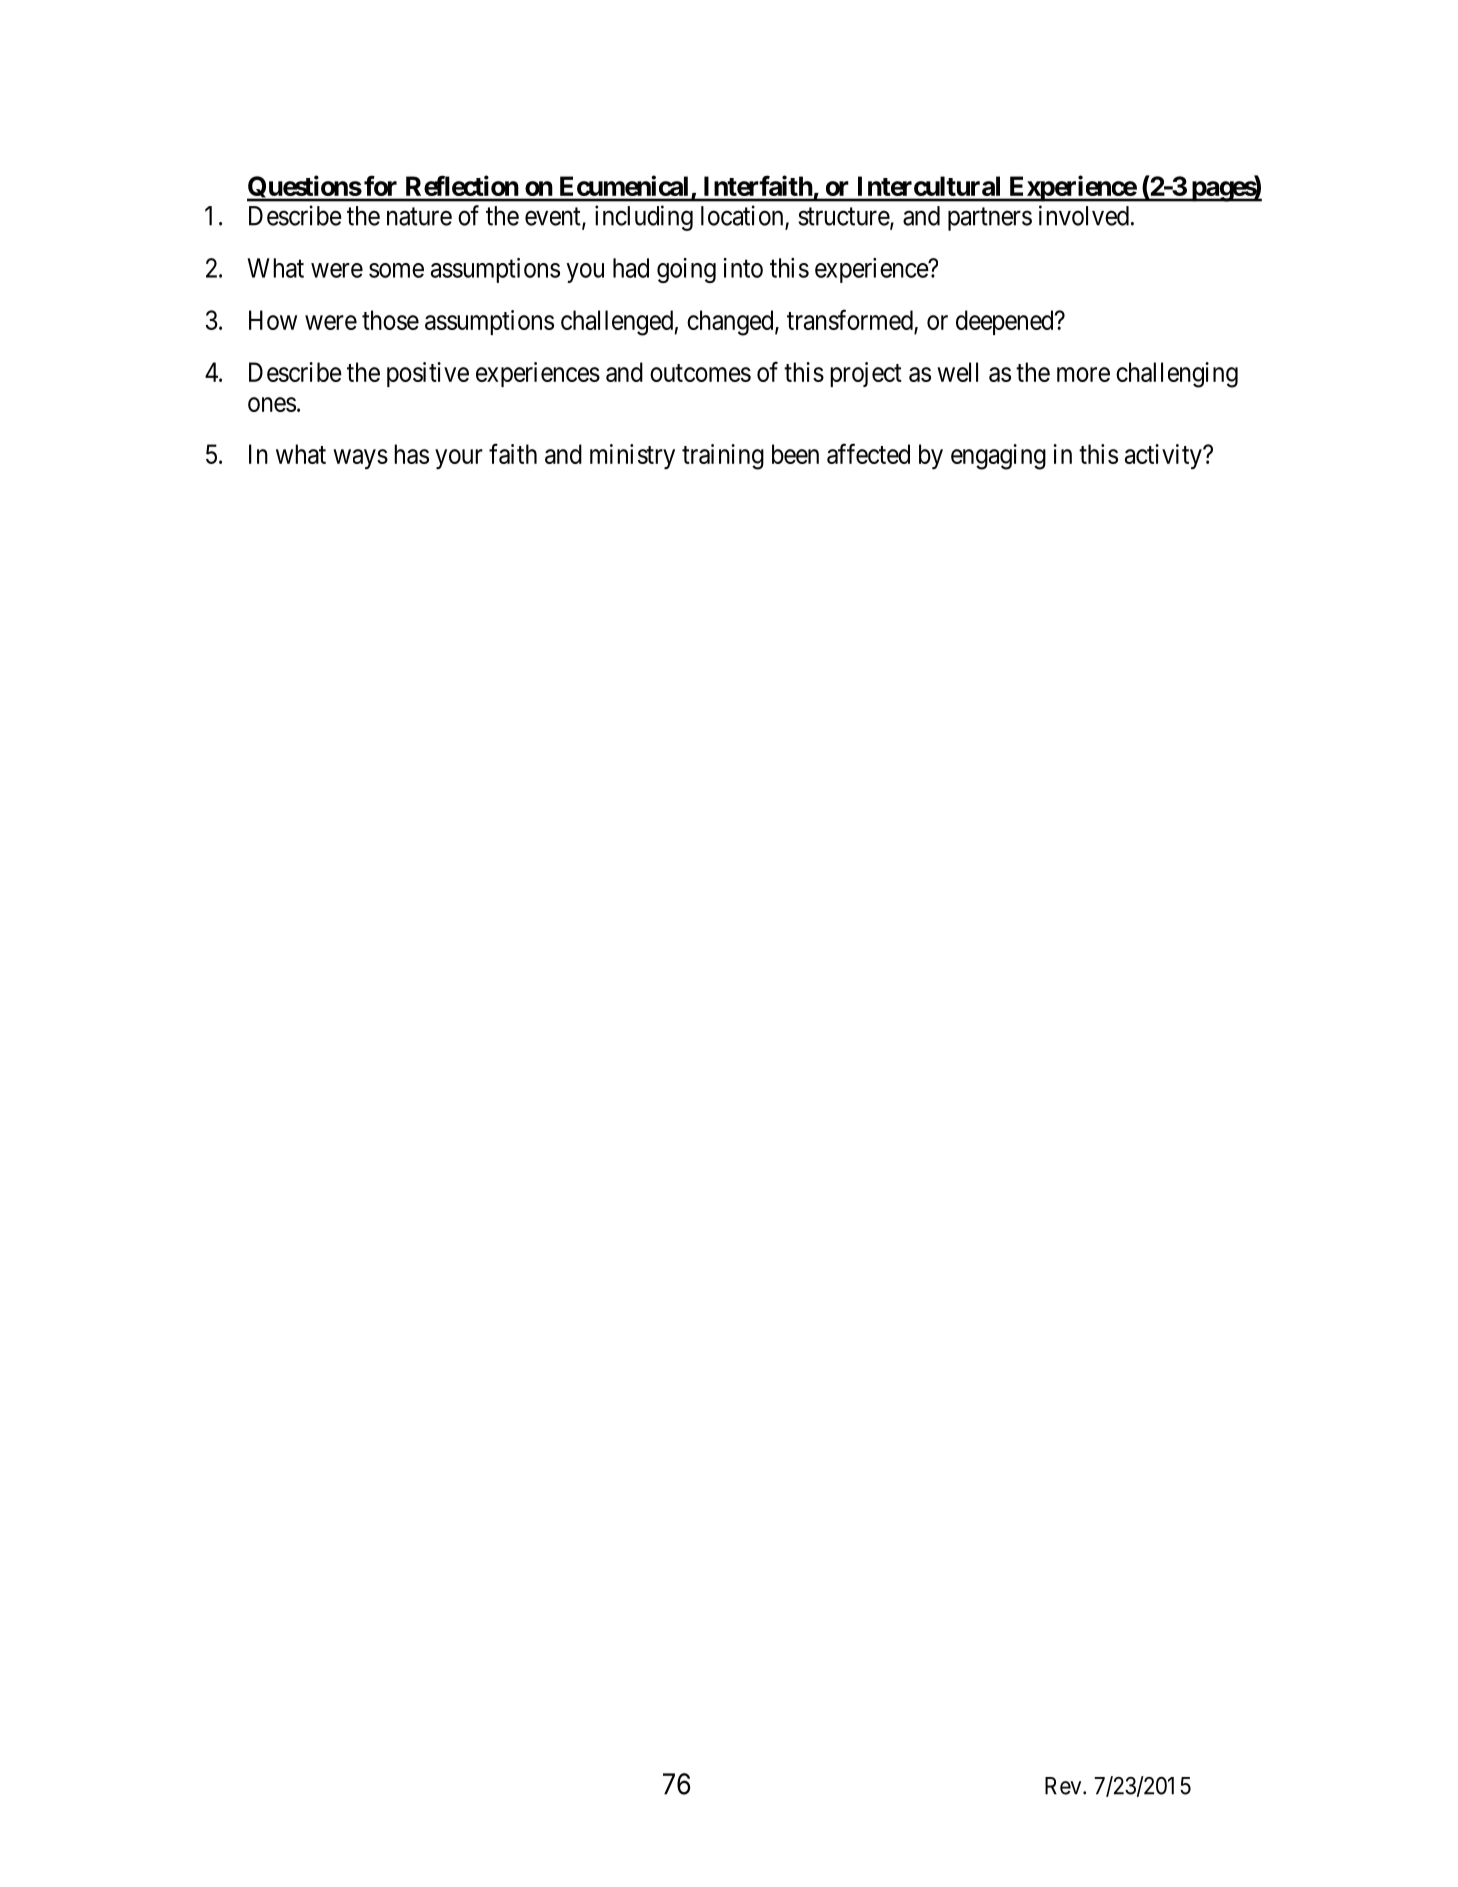 The height and width of the page is (1887, 1458). Describe the element at coordinates (1084, 215) in the page. I see `involved` at that location.
